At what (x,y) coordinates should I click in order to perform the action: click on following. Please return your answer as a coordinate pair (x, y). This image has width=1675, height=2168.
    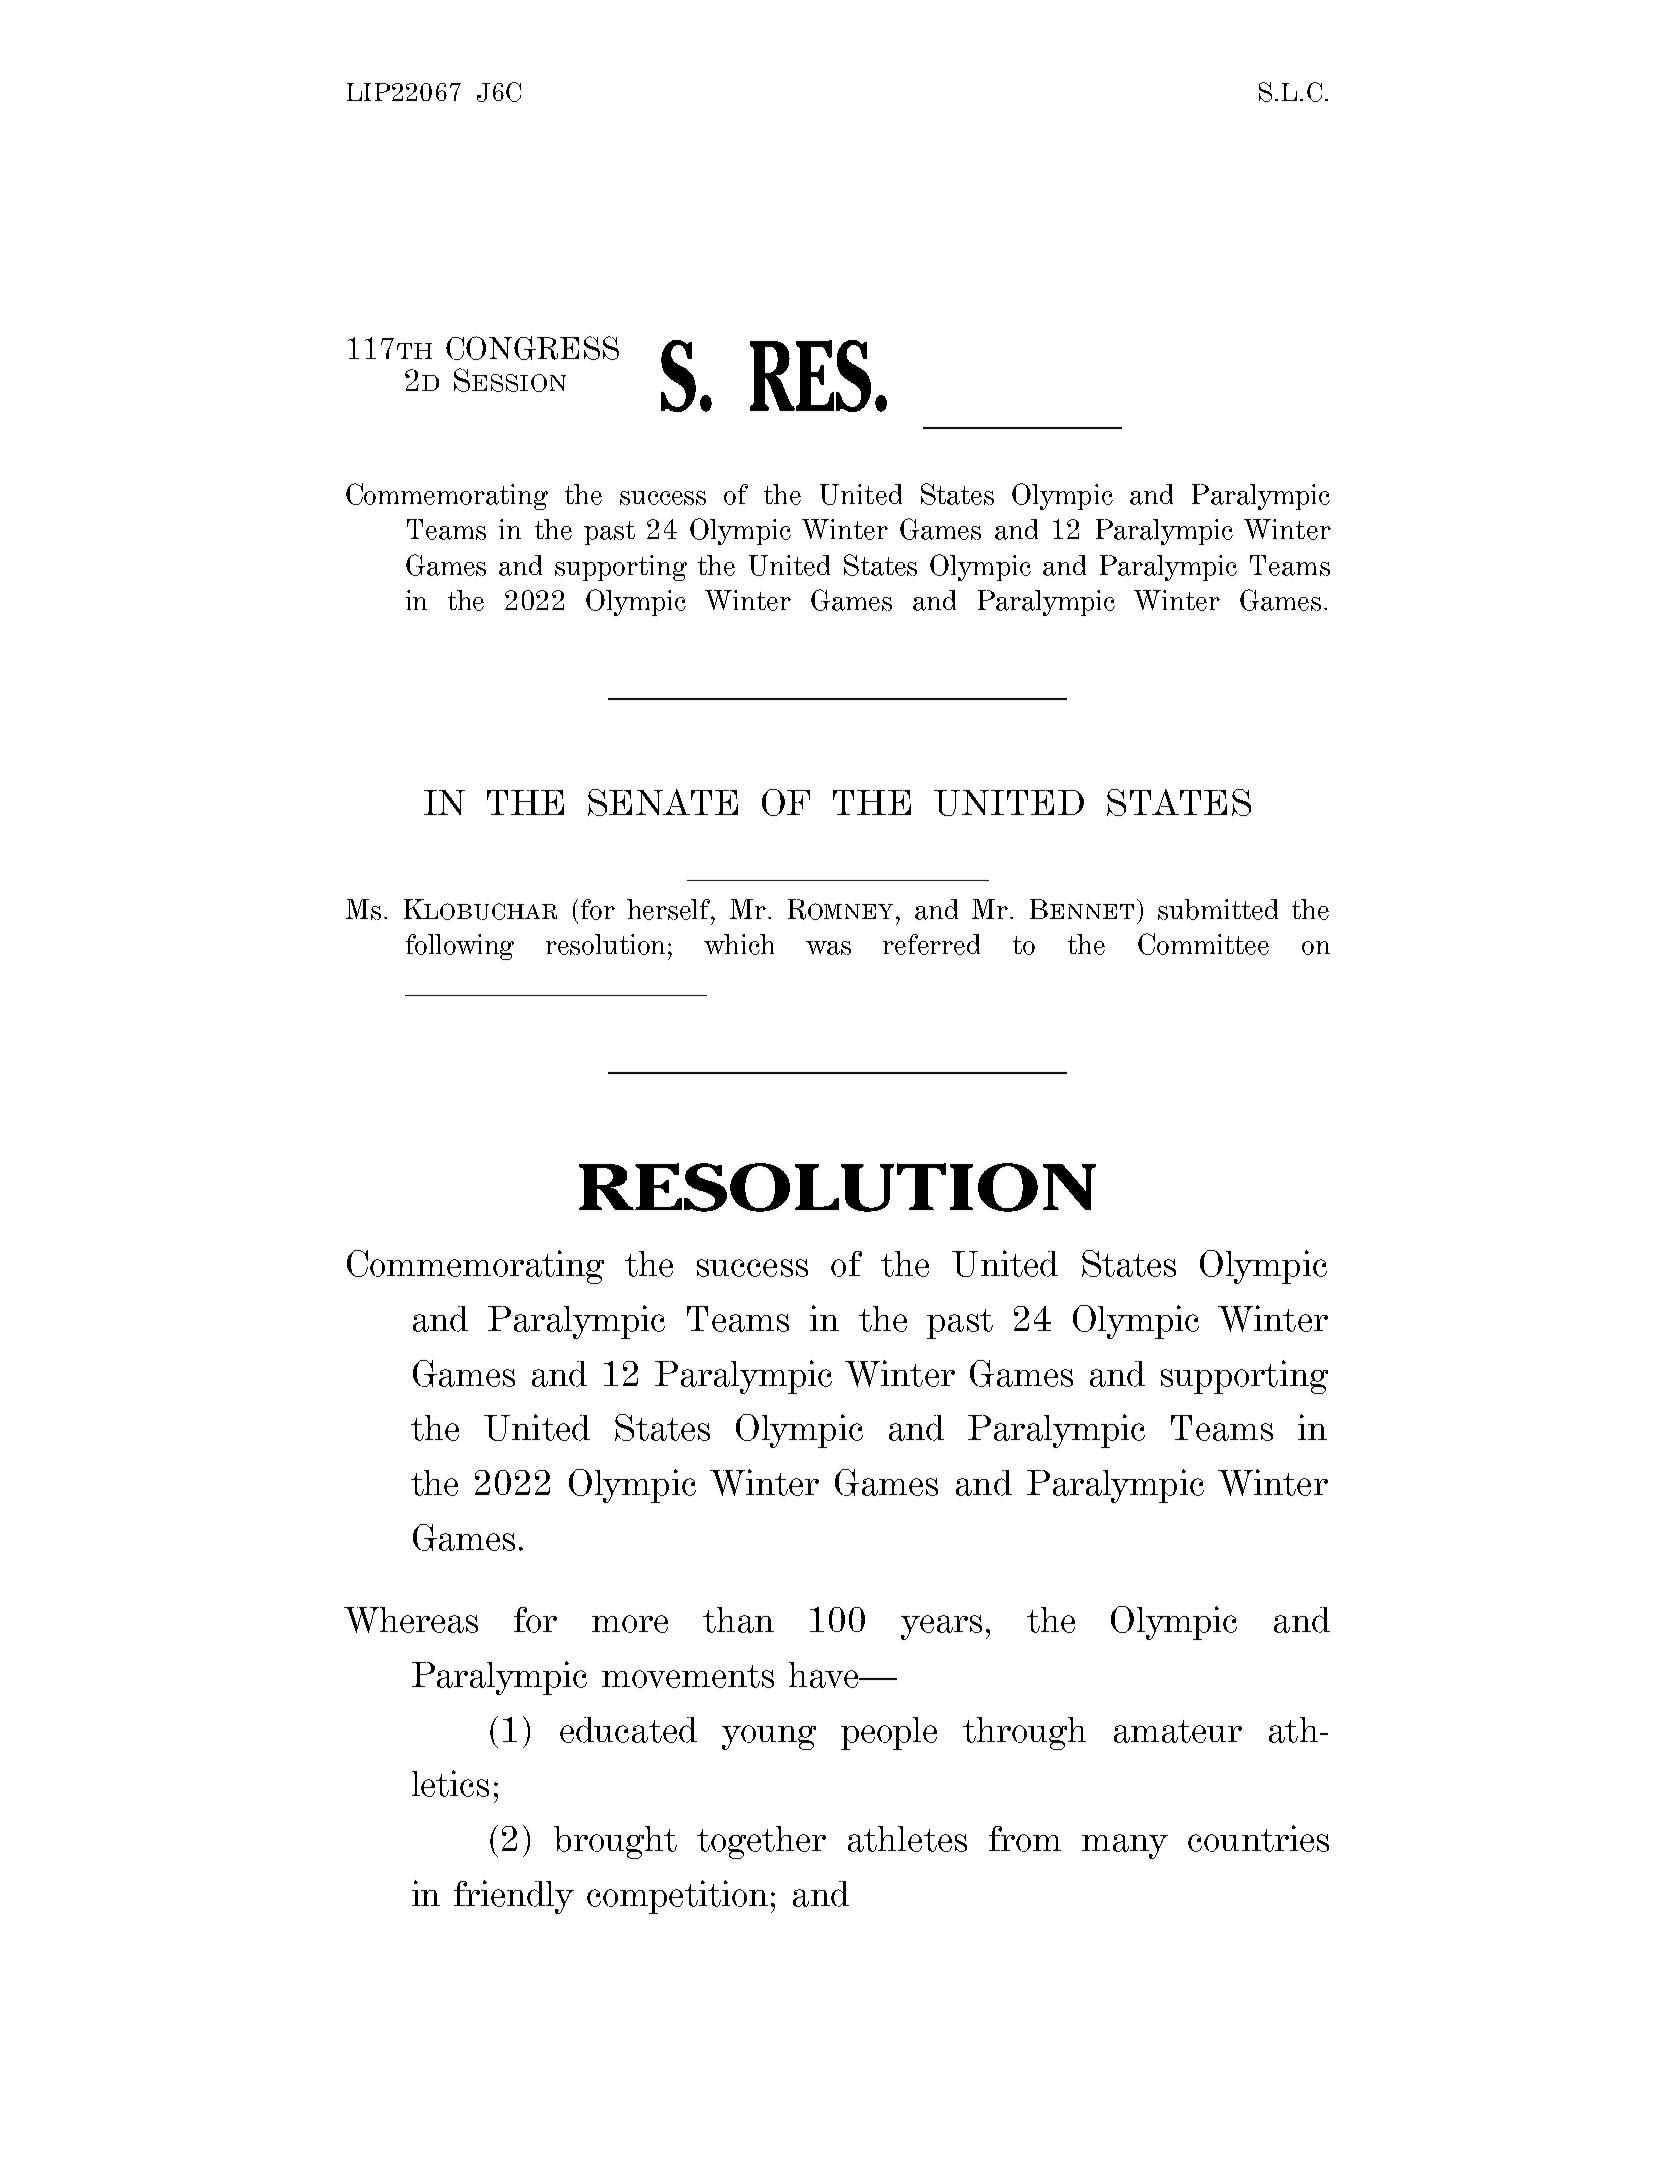
    Looking at the image, I should click on (460, 947).
